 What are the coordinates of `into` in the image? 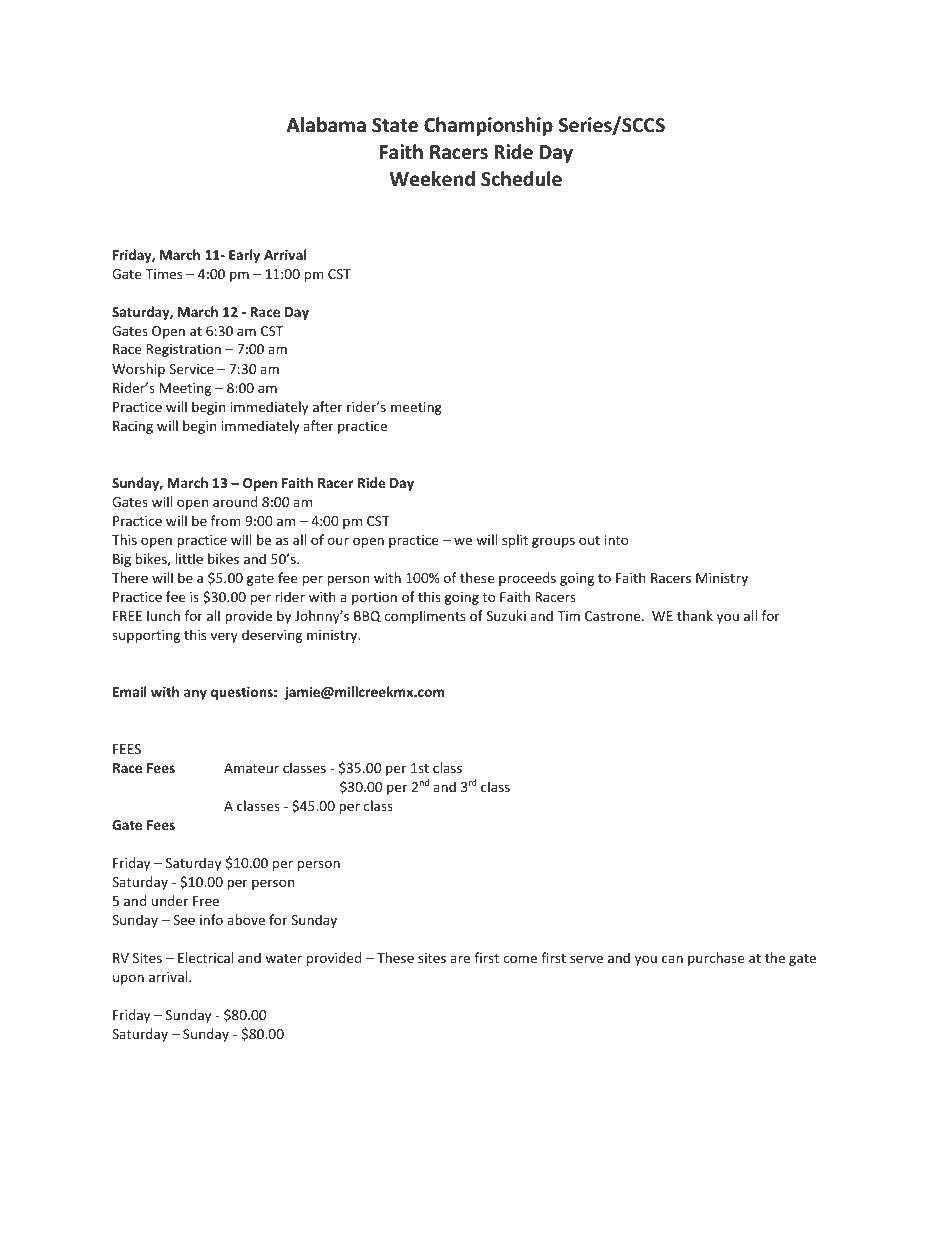 It's located at (617, 540).
